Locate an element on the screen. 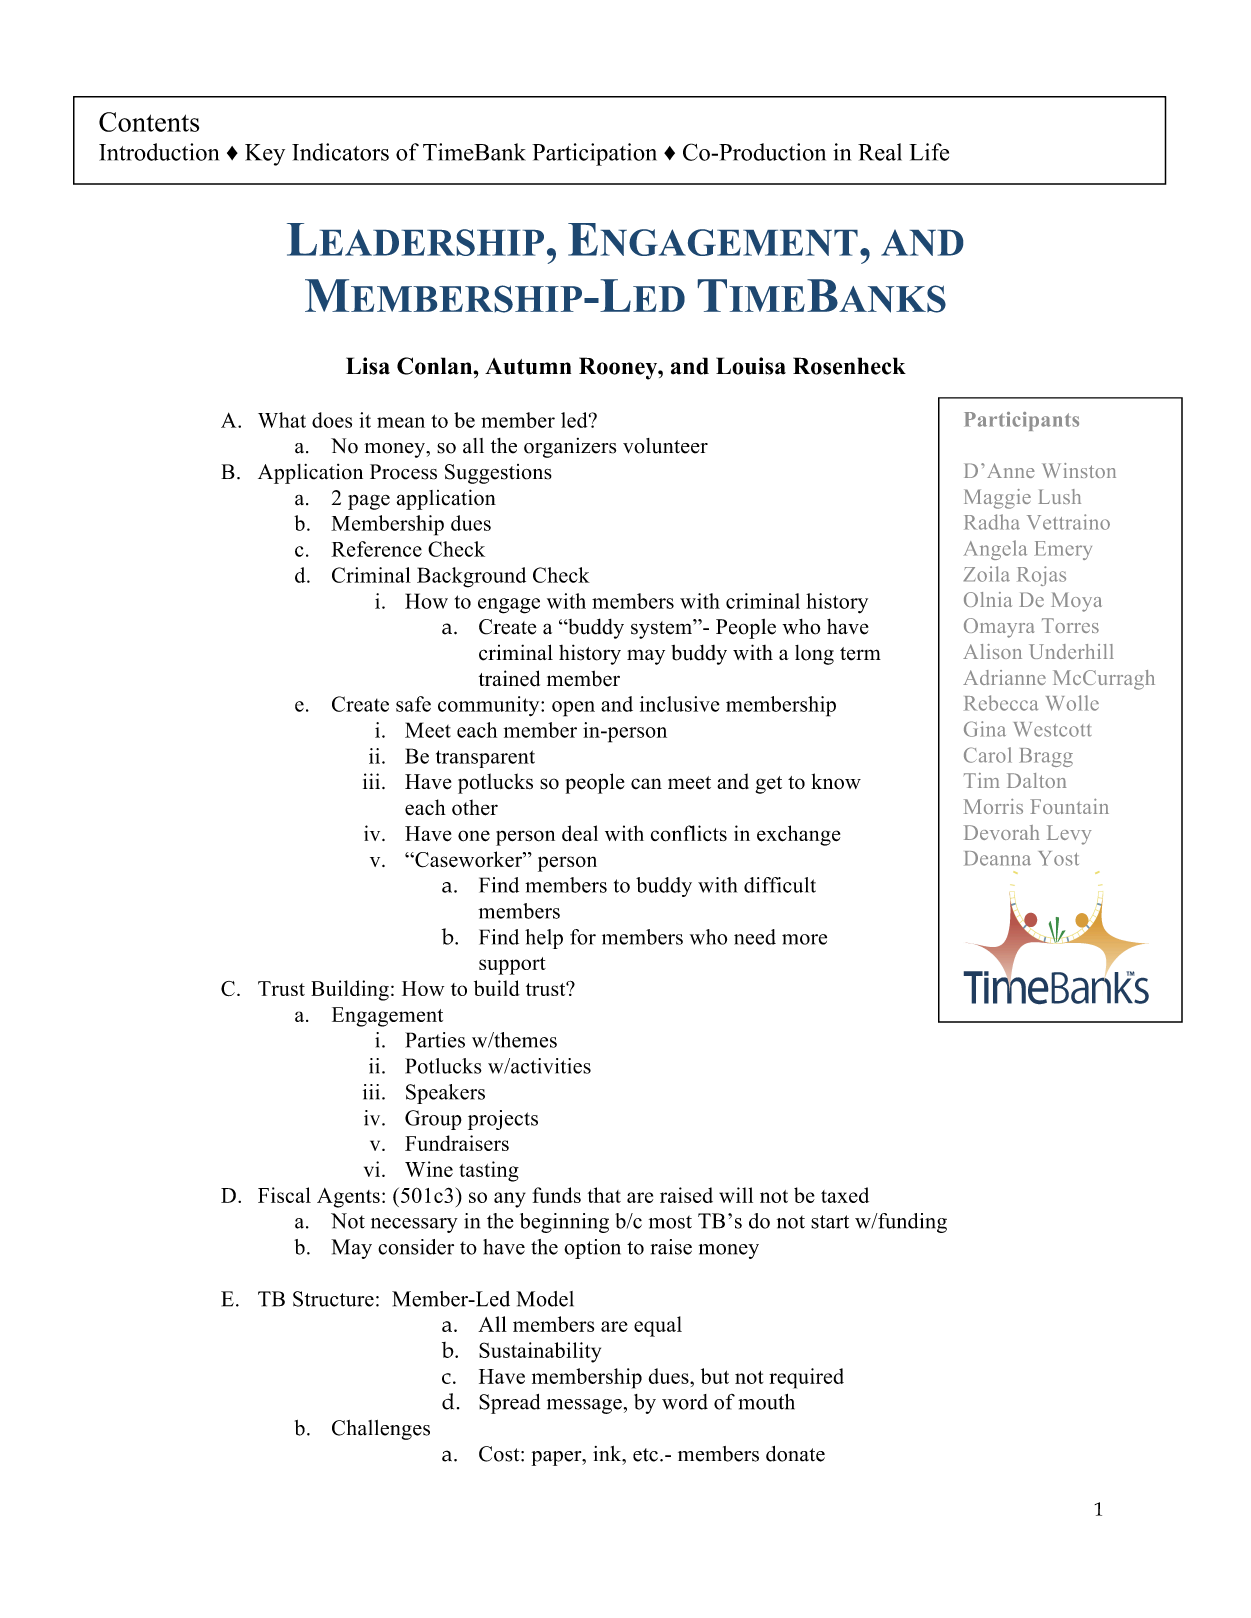  Participation is located at coordinates (594, 154).
